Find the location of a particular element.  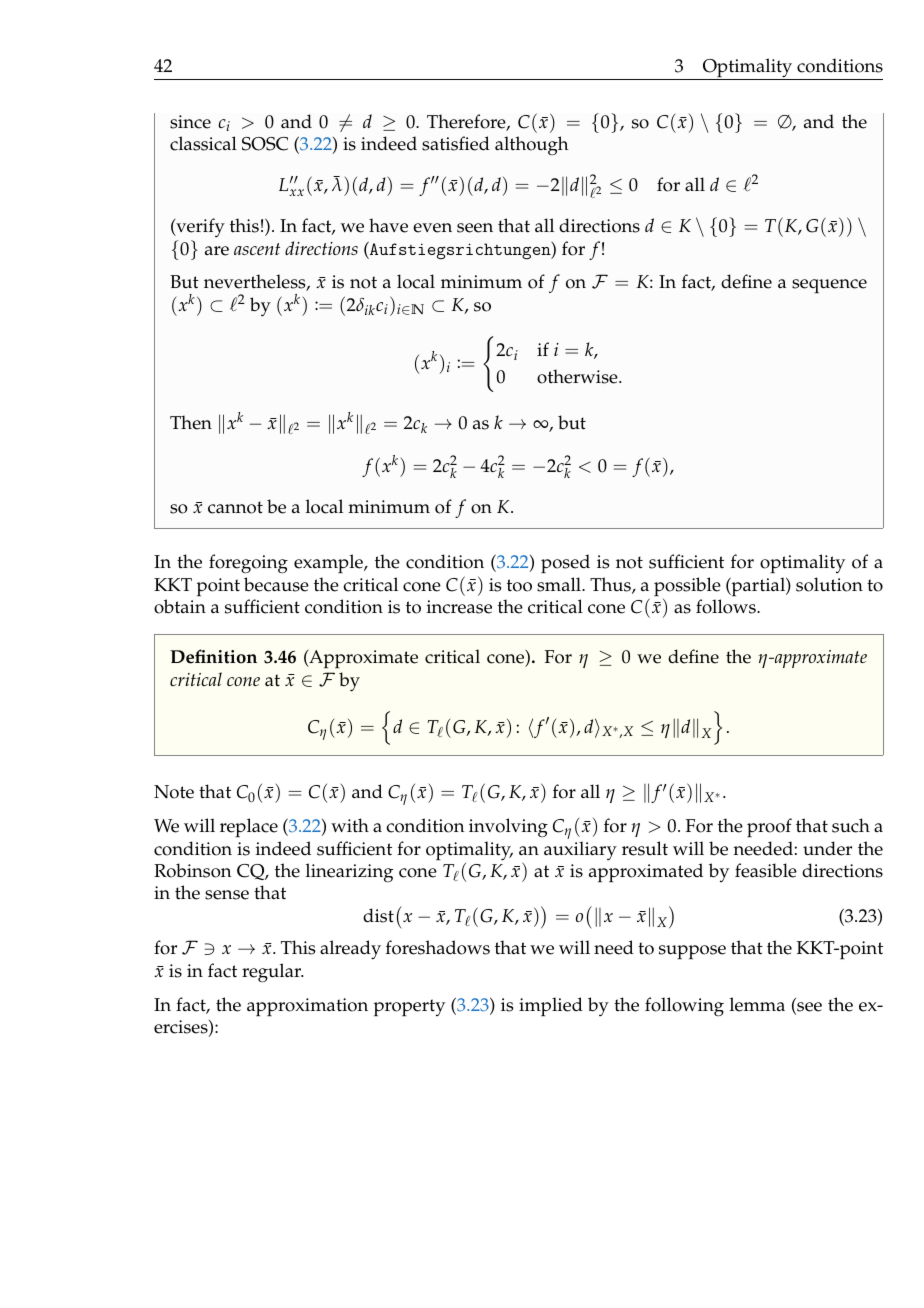

although is located at coordinates (531, 145).
